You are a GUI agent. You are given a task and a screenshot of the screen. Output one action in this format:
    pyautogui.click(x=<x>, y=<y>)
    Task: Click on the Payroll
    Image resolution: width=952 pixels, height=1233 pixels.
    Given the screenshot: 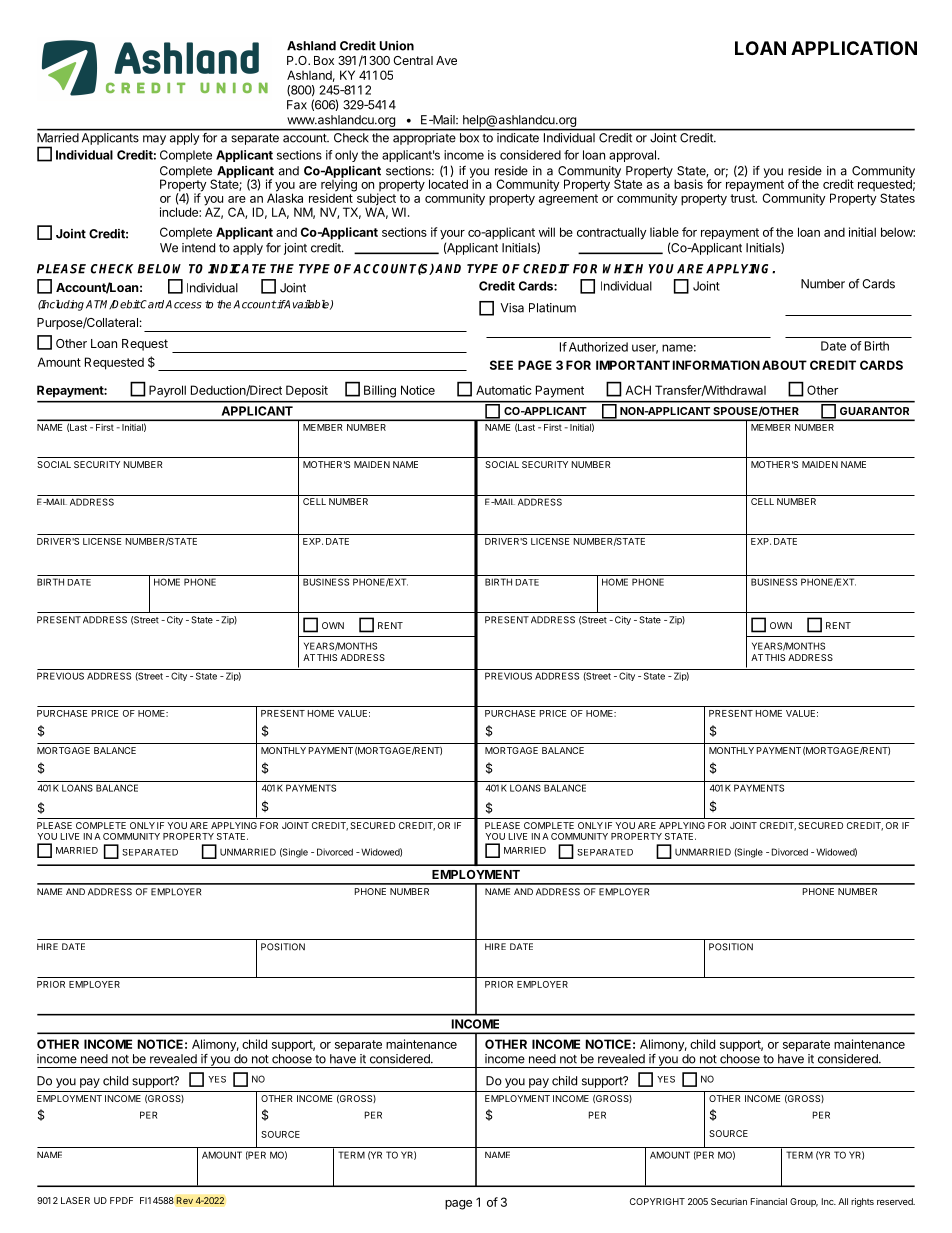 What is the action you would take?
    pyautogui.click(x=167, y=391)
